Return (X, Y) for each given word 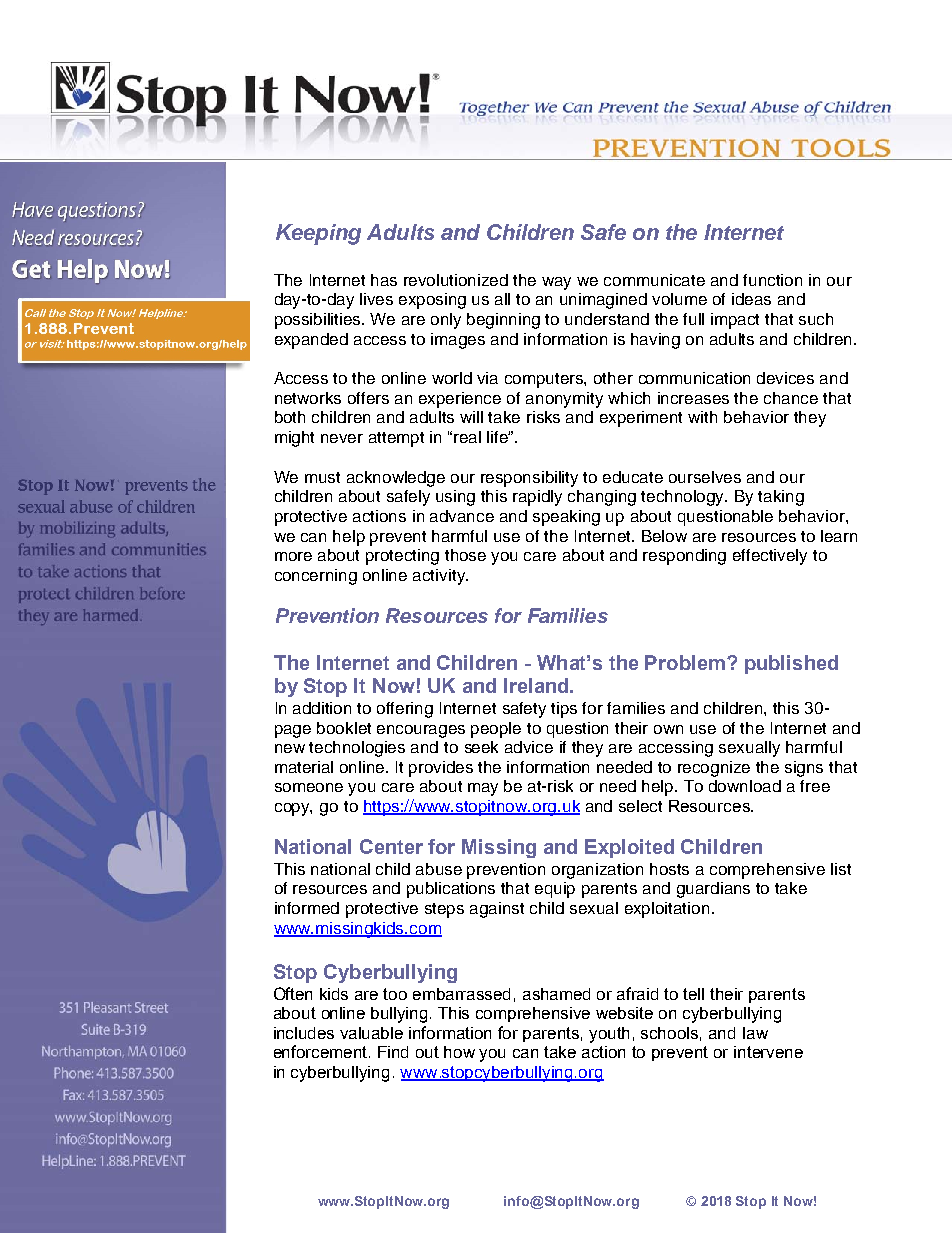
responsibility (529, 479)
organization (597, 871)
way (556, 283)
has (384, 280)
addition (322, 708)
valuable (371, 1033)
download (745, 786)
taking (781, 498)
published (791, 664)
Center (391, 846)
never (342, 438)
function (772, 280)
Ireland (537, 685)
